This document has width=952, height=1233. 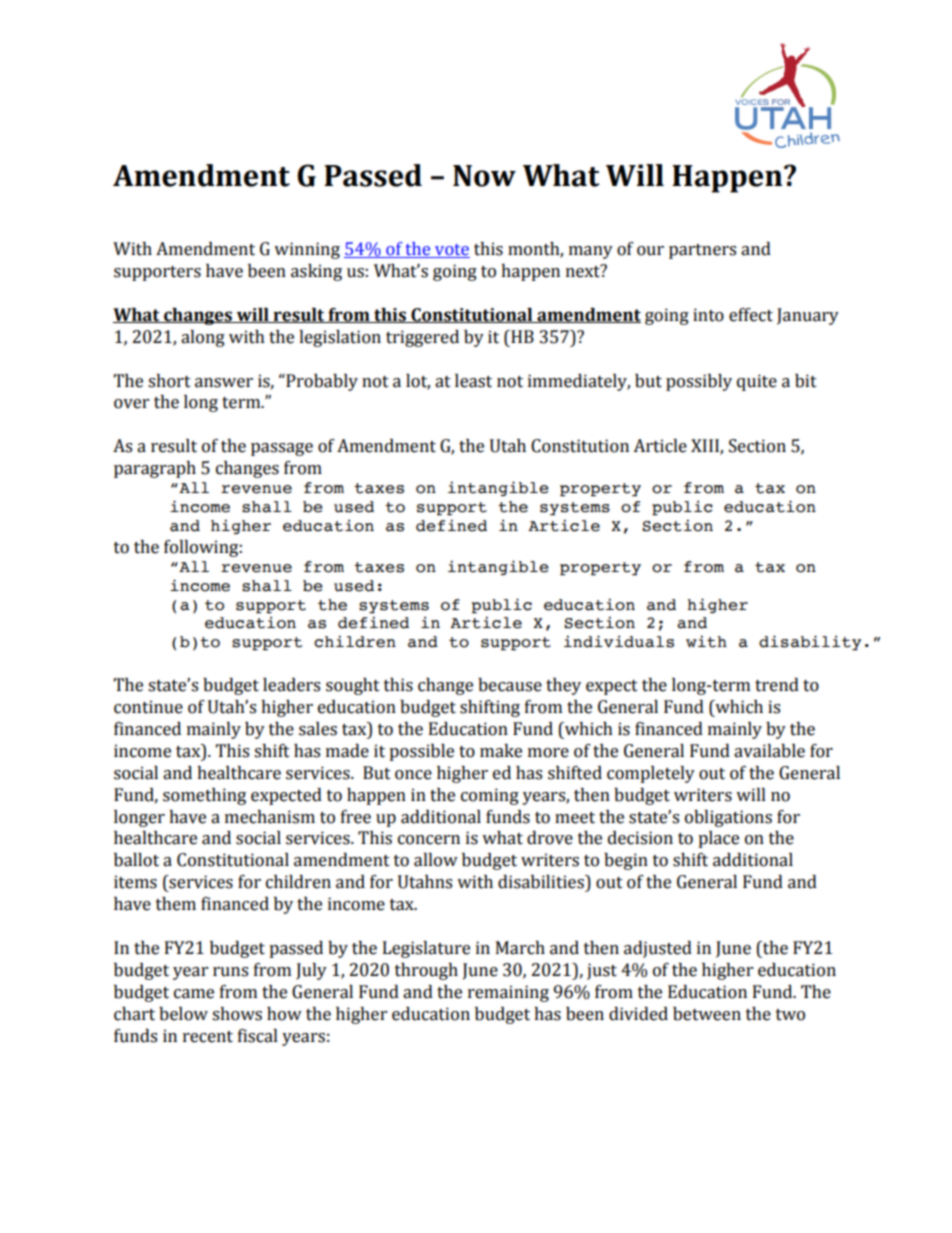 I want to click on Now, so click(x=484, y=176).
